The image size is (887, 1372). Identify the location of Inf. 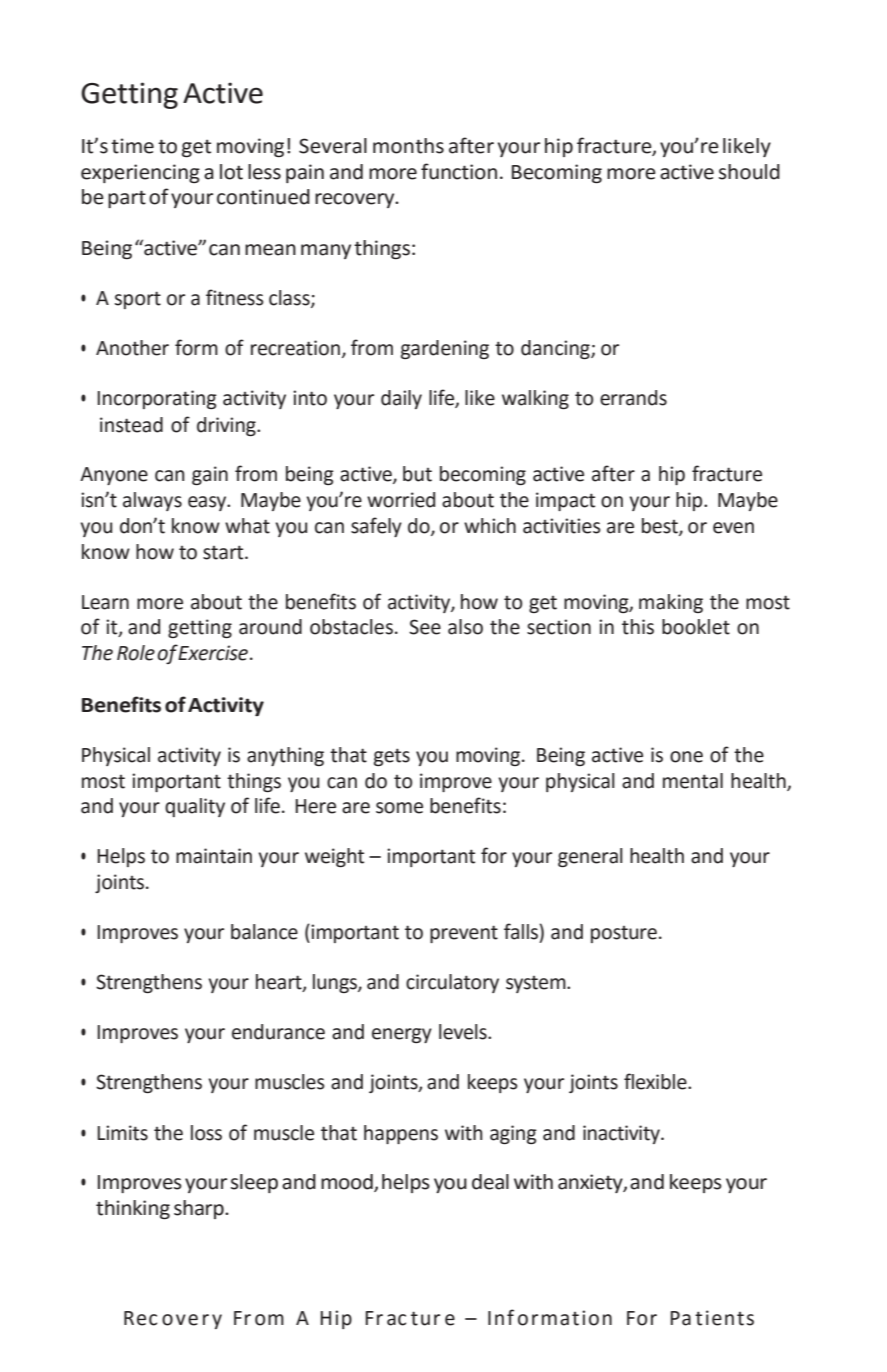
(501, 1317).
